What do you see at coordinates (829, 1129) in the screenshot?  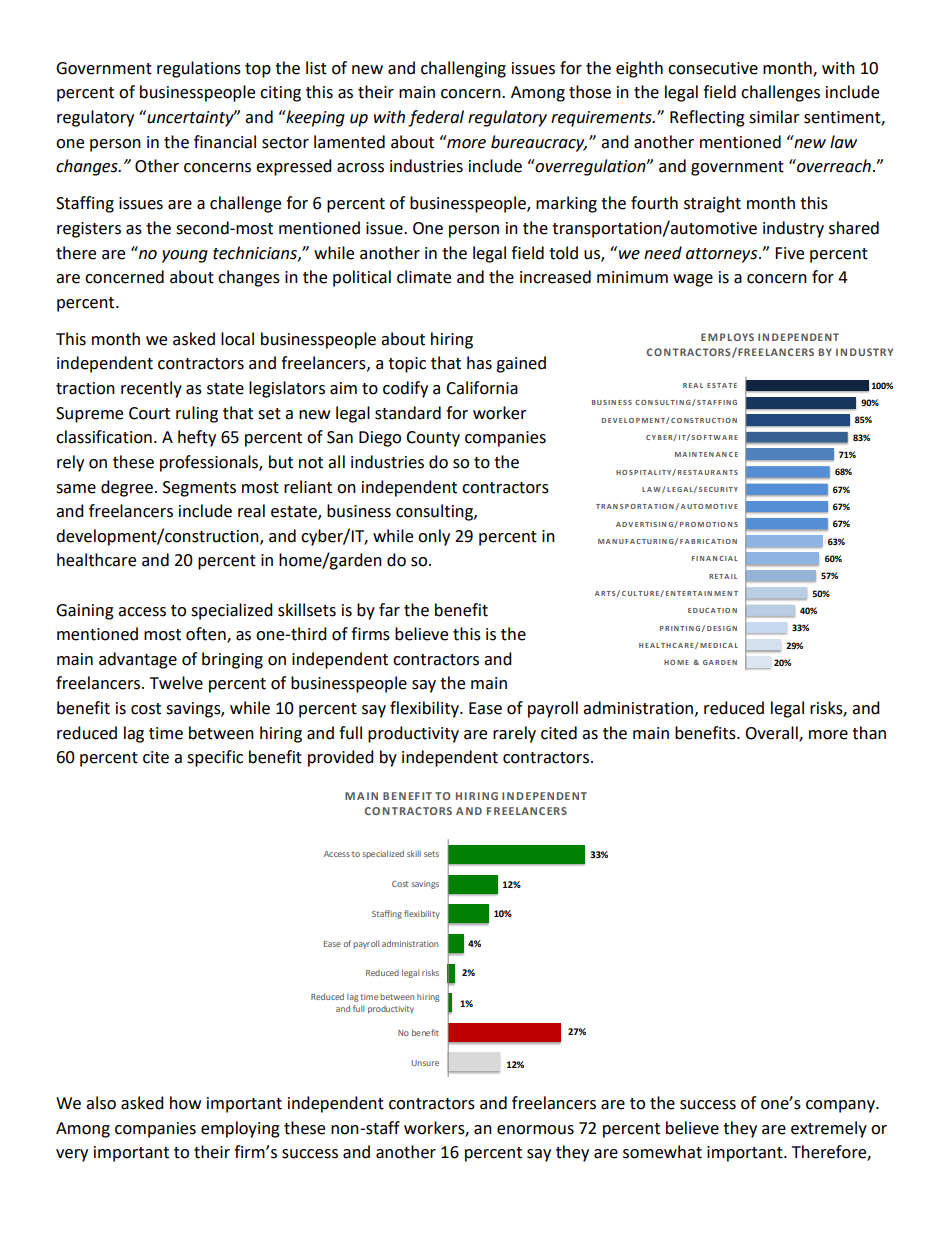 I see `extremely` at bounding box center [829, 1129].
